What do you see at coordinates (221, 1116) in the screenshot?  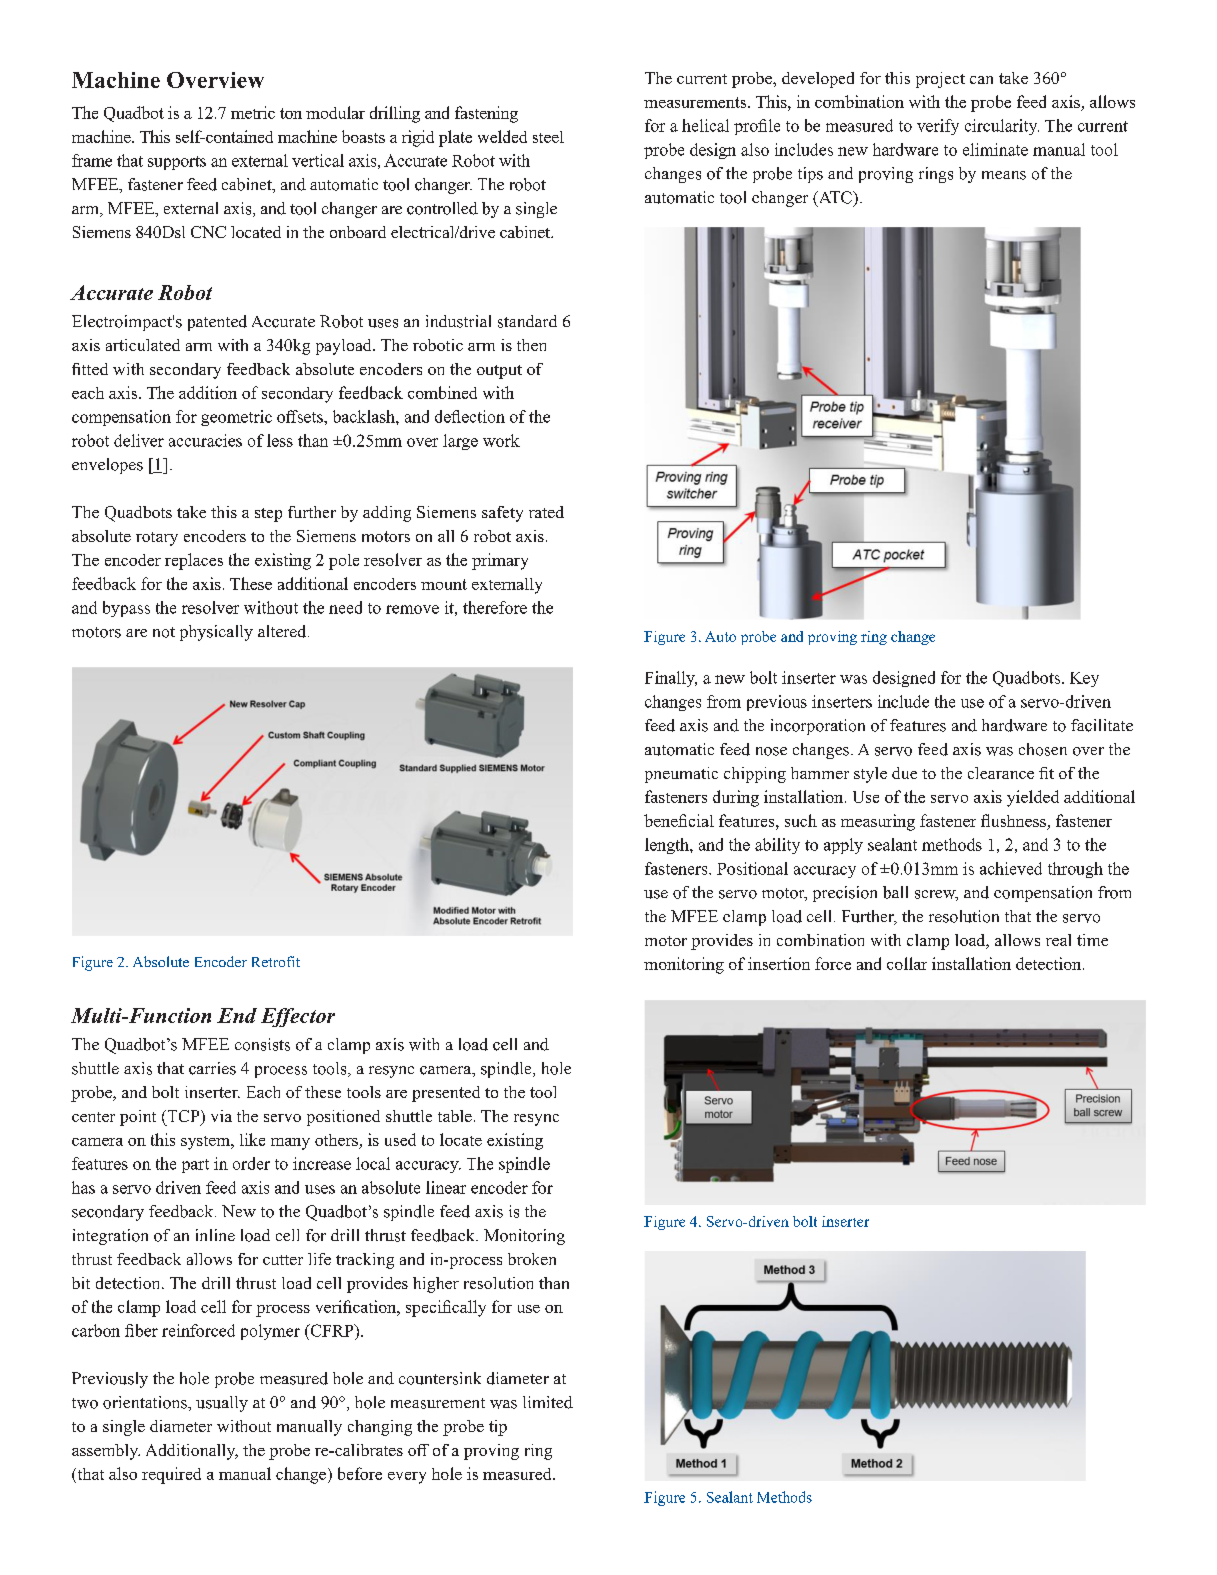 I see `via` at bounding box center [221, 1116].
